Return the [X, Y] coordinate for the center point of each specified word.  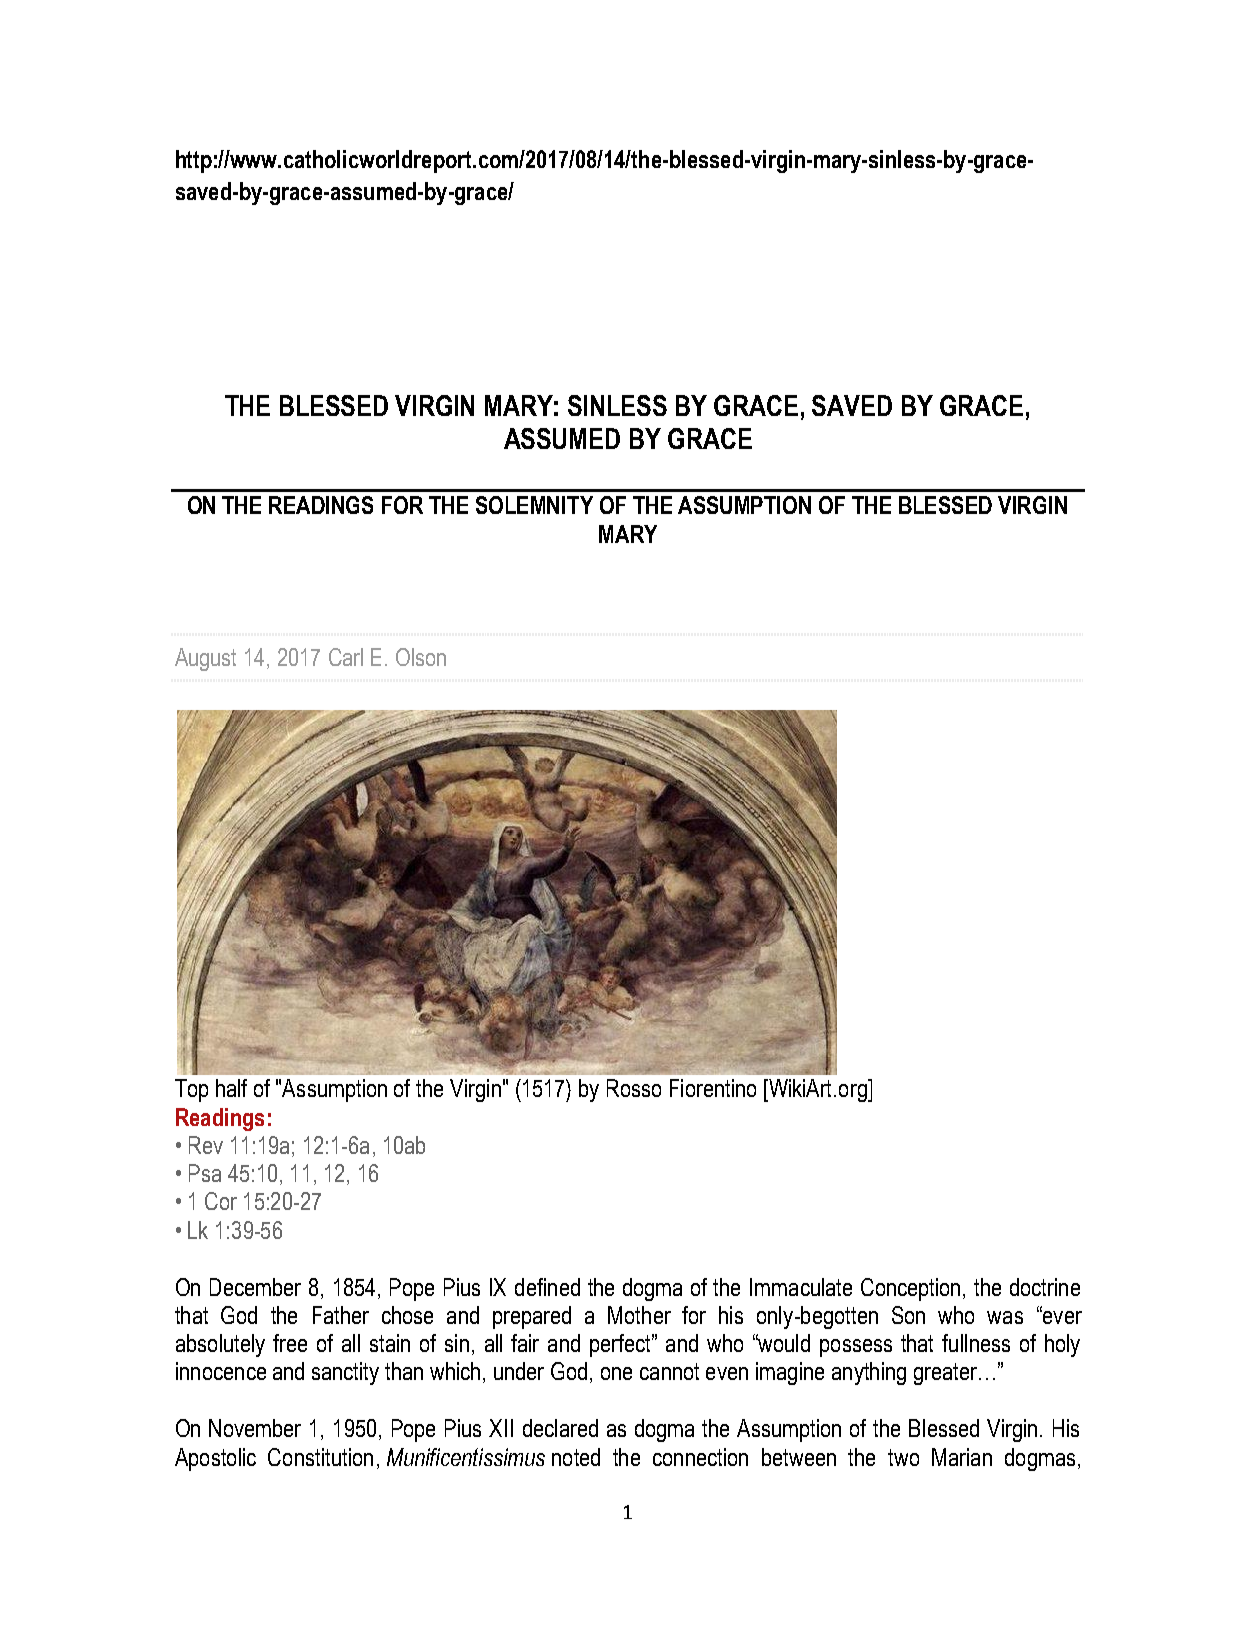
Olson [421, 657]
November [255, 1428]
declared [560, 1428]
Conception [910, 1289]
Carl [346, 657]
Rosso [634, 1088]
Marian [962, 1457]
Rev [206, 1145]
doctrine [1045, 1287]
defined [547, 1287]
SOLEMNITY [534, 505]
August [205, 659]
